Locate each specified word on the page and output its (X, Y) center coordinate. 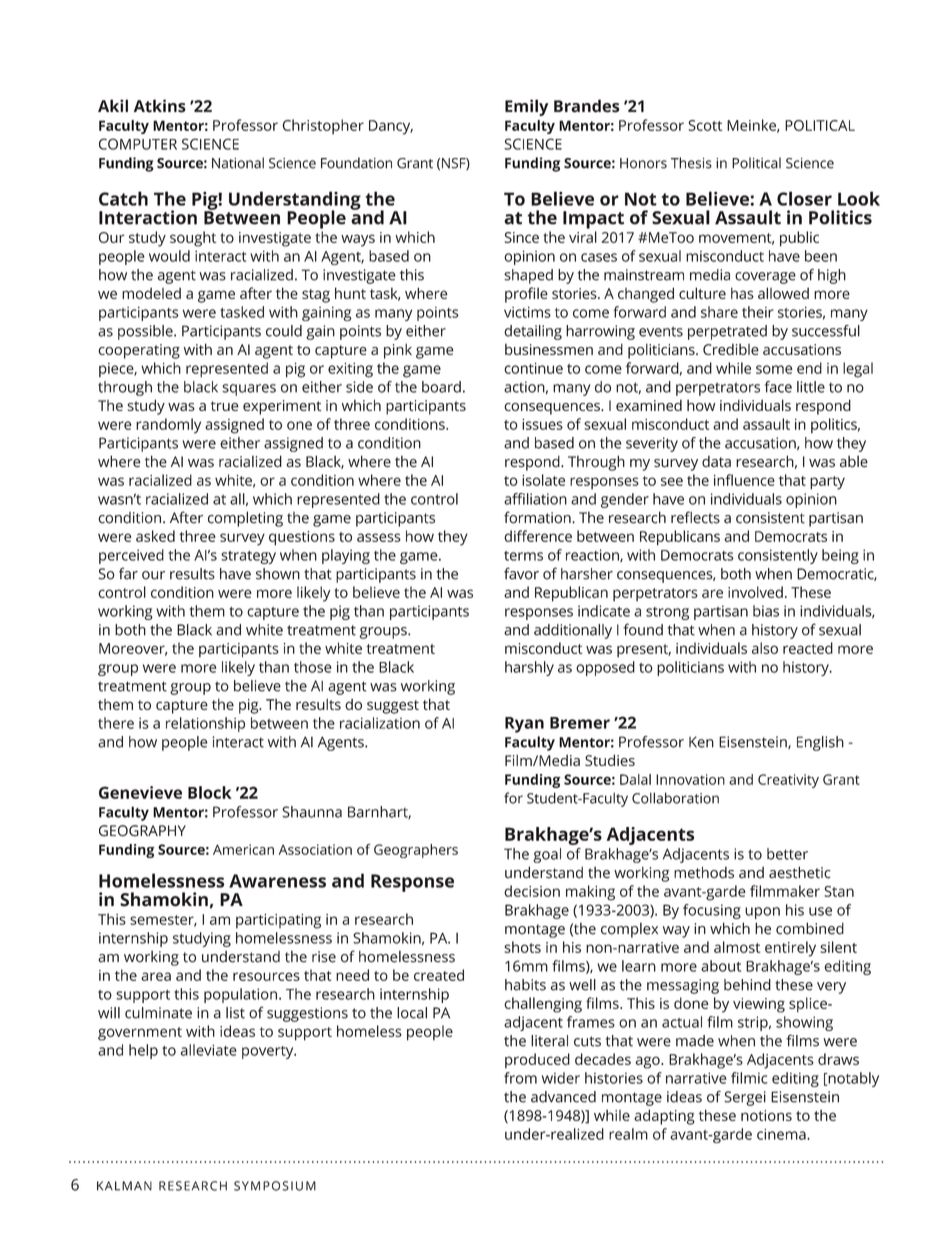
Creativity (788, 781)
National (238, 163)
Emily (526, 107)
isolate (543, 480)
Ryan (524, 725)
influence (744, 480)
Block (210, 792)
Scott (705, 125)
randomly (168, 426)
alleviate (209, 1050)
